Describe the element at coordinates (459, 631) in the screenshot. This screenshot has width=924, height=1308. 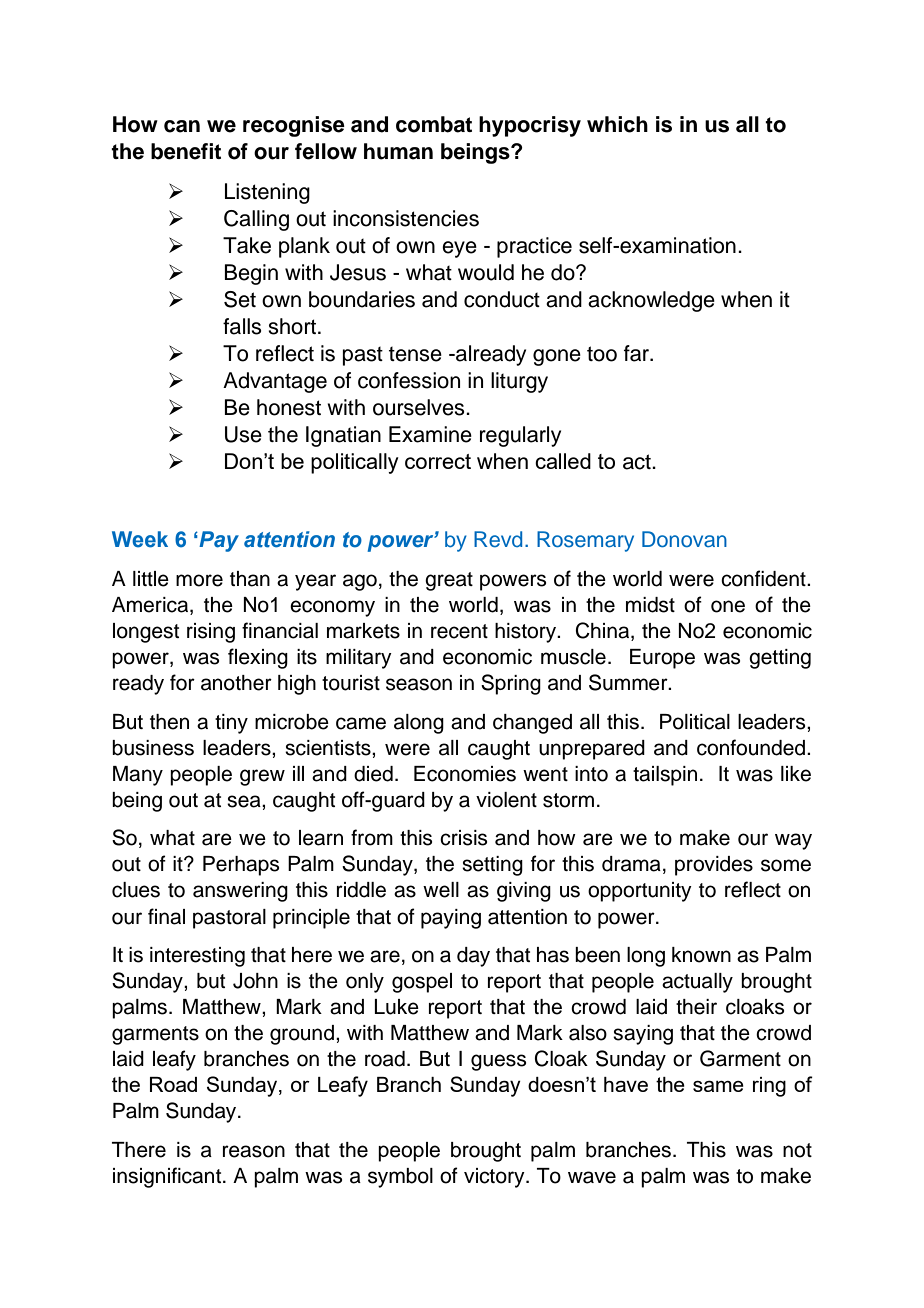
I see `recent` at that location.
